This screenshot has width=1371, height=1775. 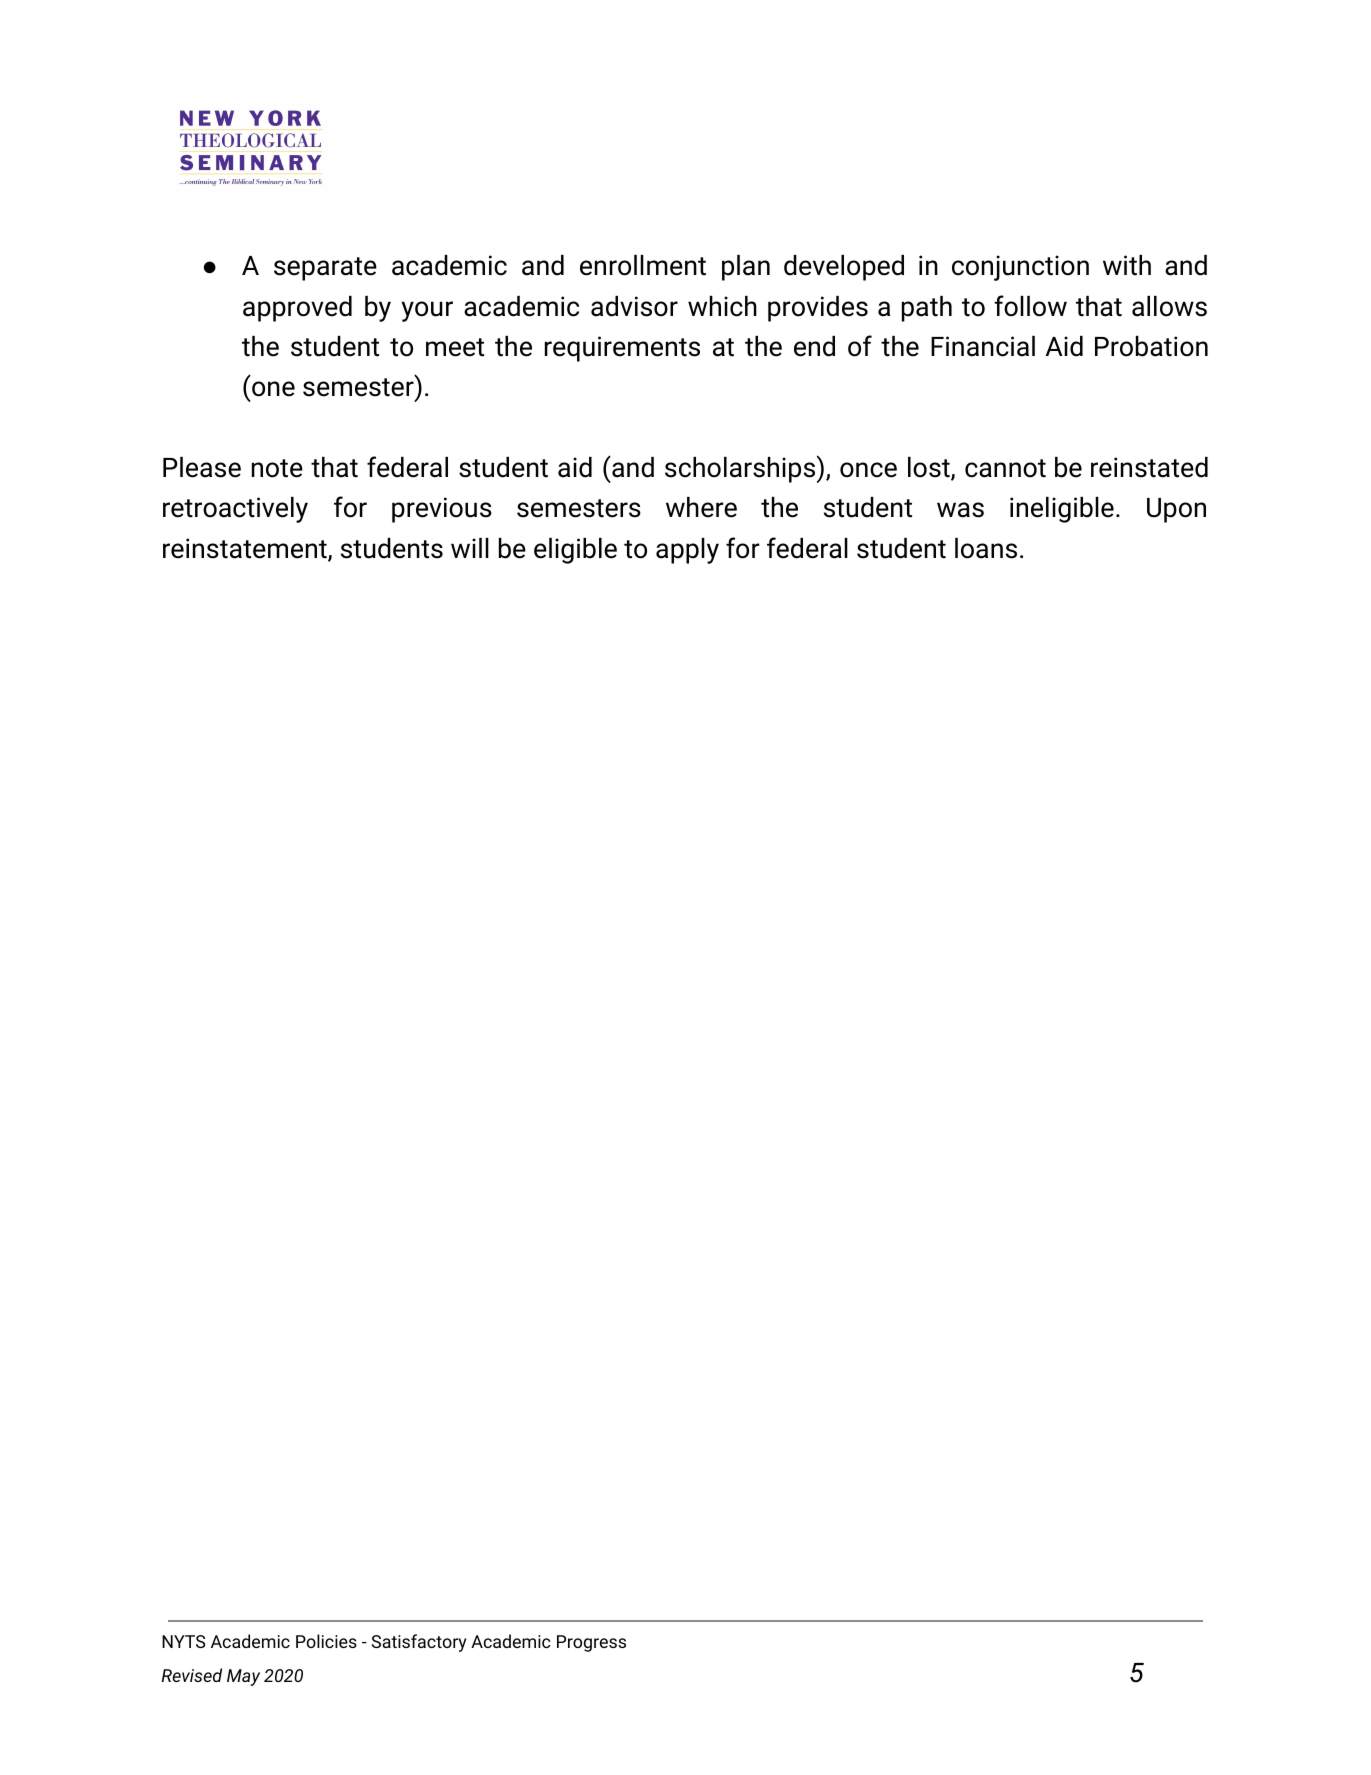 I want to click on apply, so click(x=687, y=551).
